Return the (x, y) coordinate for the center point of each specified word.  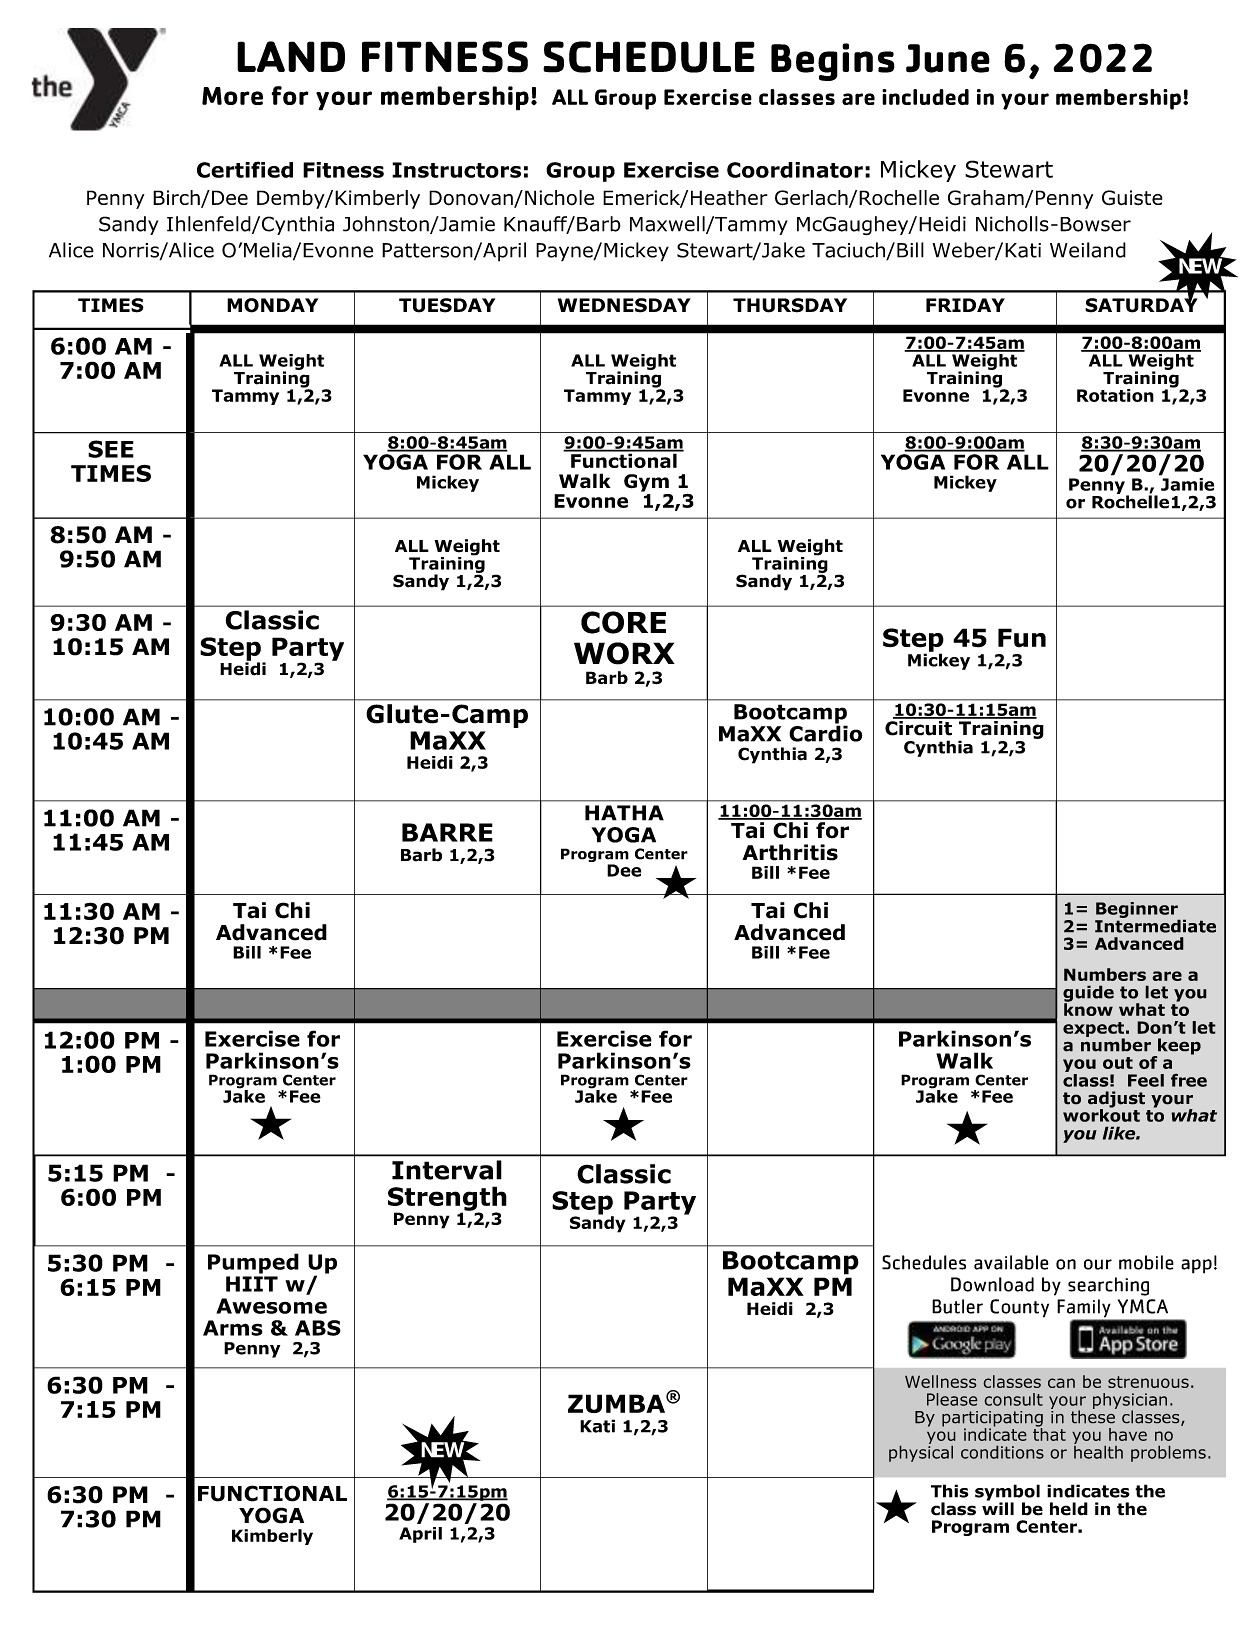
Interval (447, 1170)
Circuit (919, 727)
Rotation (1115, 395)
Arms (233, 1328)
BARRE (447, 832)
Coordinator (795, 170)
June (948, 58)
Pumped (253, 1263)
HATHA (624, 813)
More (232, 96)
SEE (111, 449)
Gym (646, 483)
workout (1101, 1114)
